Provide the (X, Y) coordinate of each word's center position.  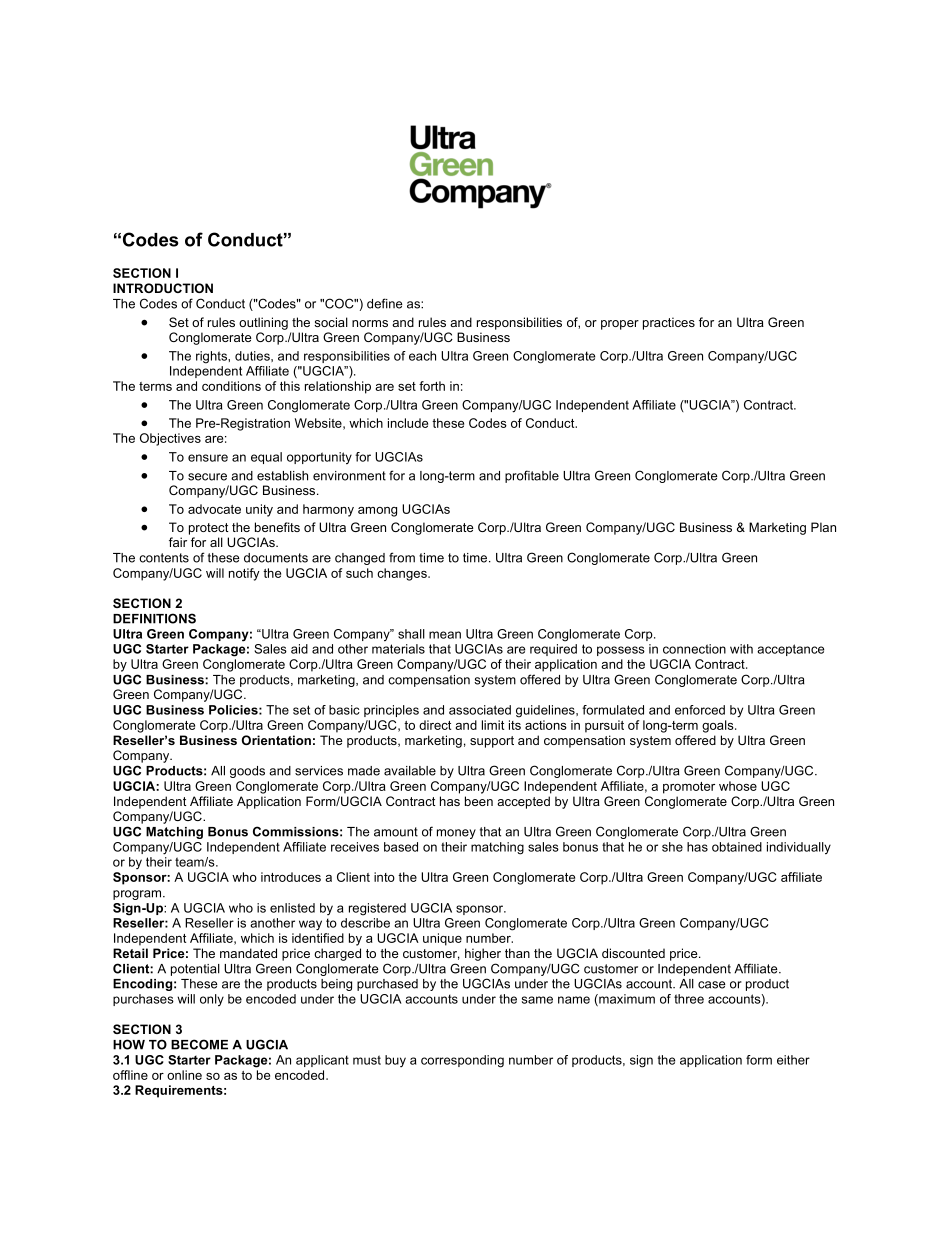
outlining (263, 323)
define (385, 303)
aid (299, 649)
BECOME (199, 1044)
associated (480, 710)
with (741, 649)
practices (669, 323)
